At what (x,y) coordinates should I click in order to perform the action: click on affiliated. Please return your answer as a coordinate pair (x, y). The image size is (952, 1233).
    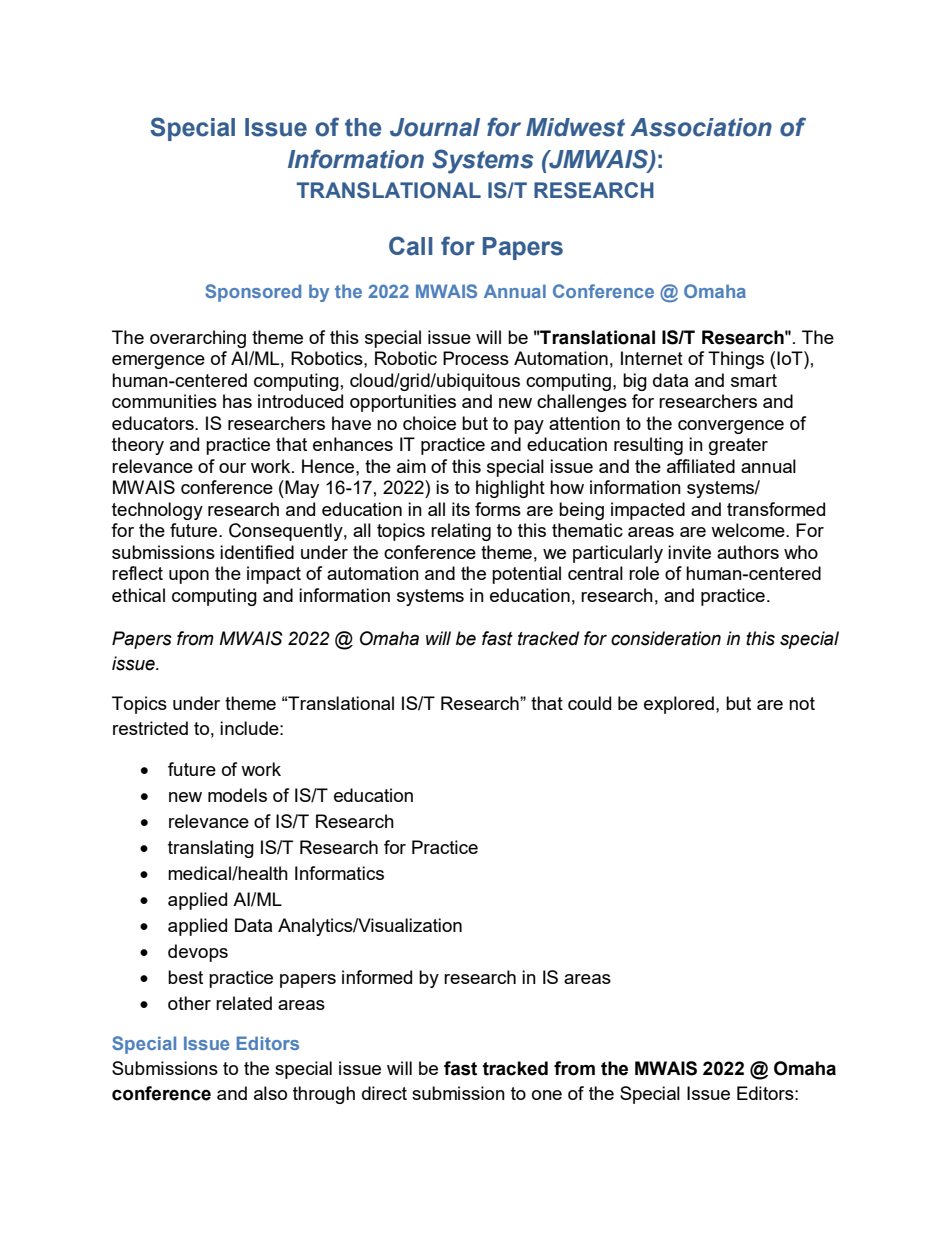
    Looking at the image, I should click on (701, 466).
